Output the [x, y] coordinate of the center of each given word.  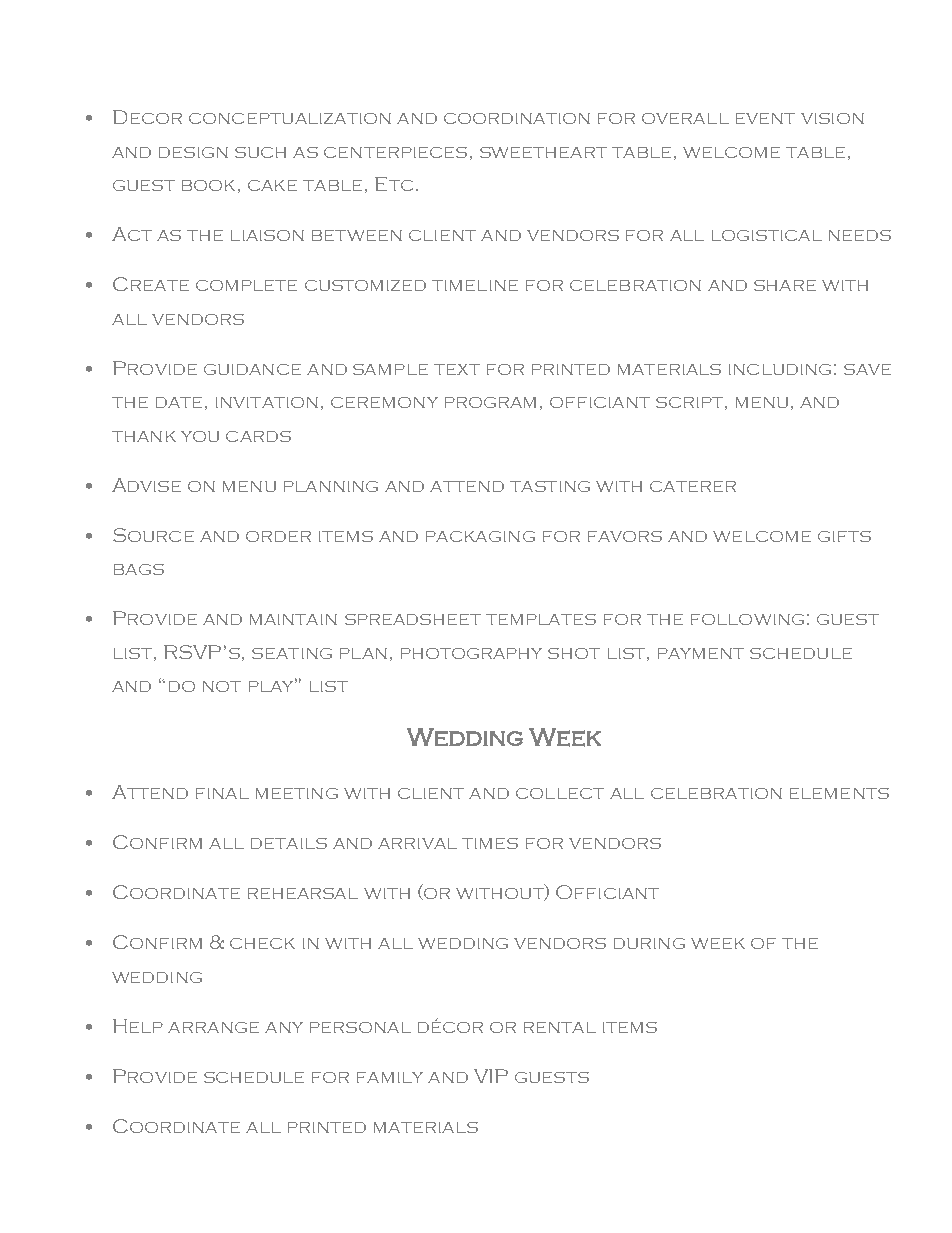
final [222, 793]
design [193, 152]
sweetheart [543, 152]
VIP [491, 1076]
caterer [693, 486]
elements [839, 793]
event [765, 118]
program [490, 402]
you [200, 436]
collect [560, 793]
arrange [213, 1027]
